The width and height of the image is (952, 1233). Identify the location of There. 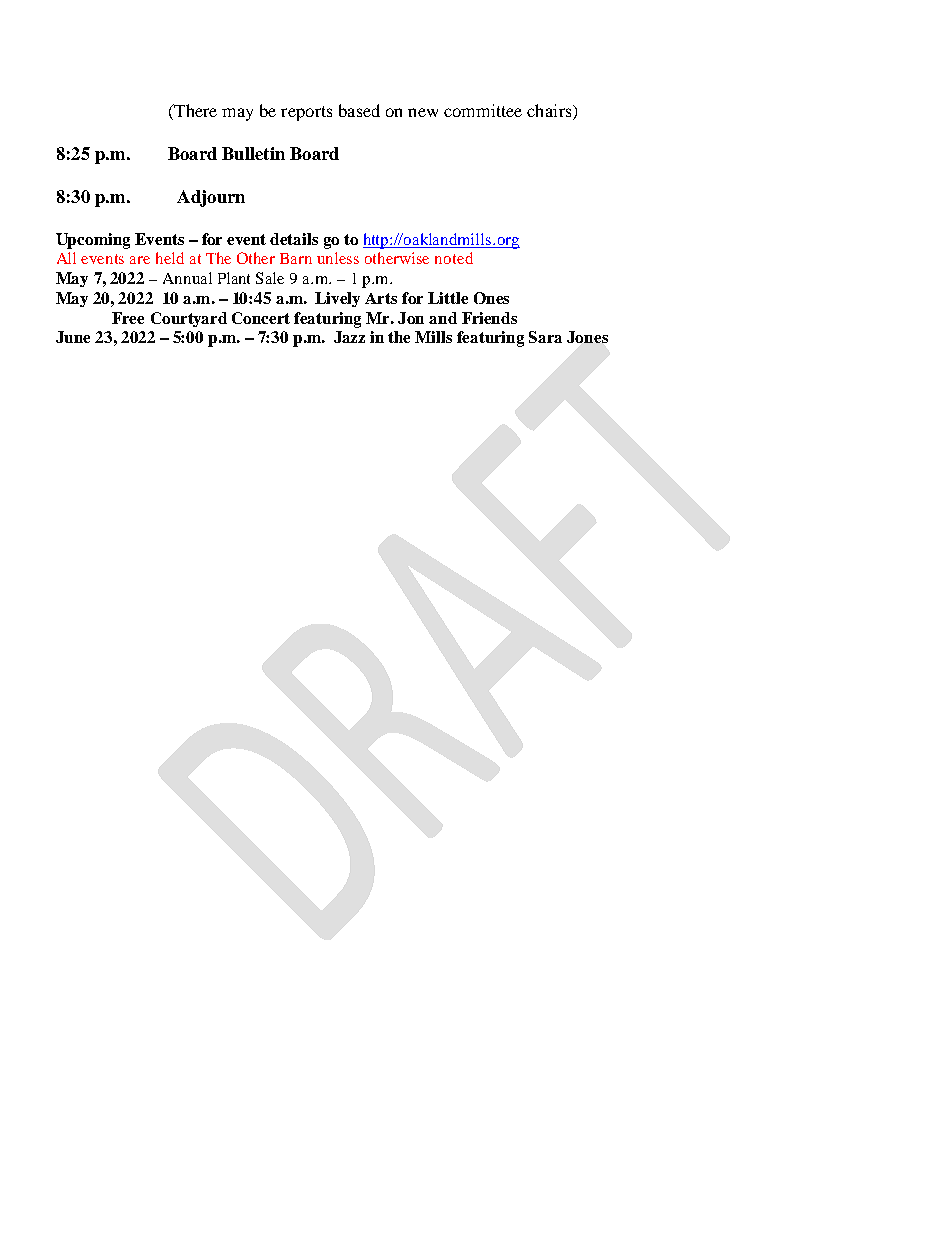
(194, 112).
